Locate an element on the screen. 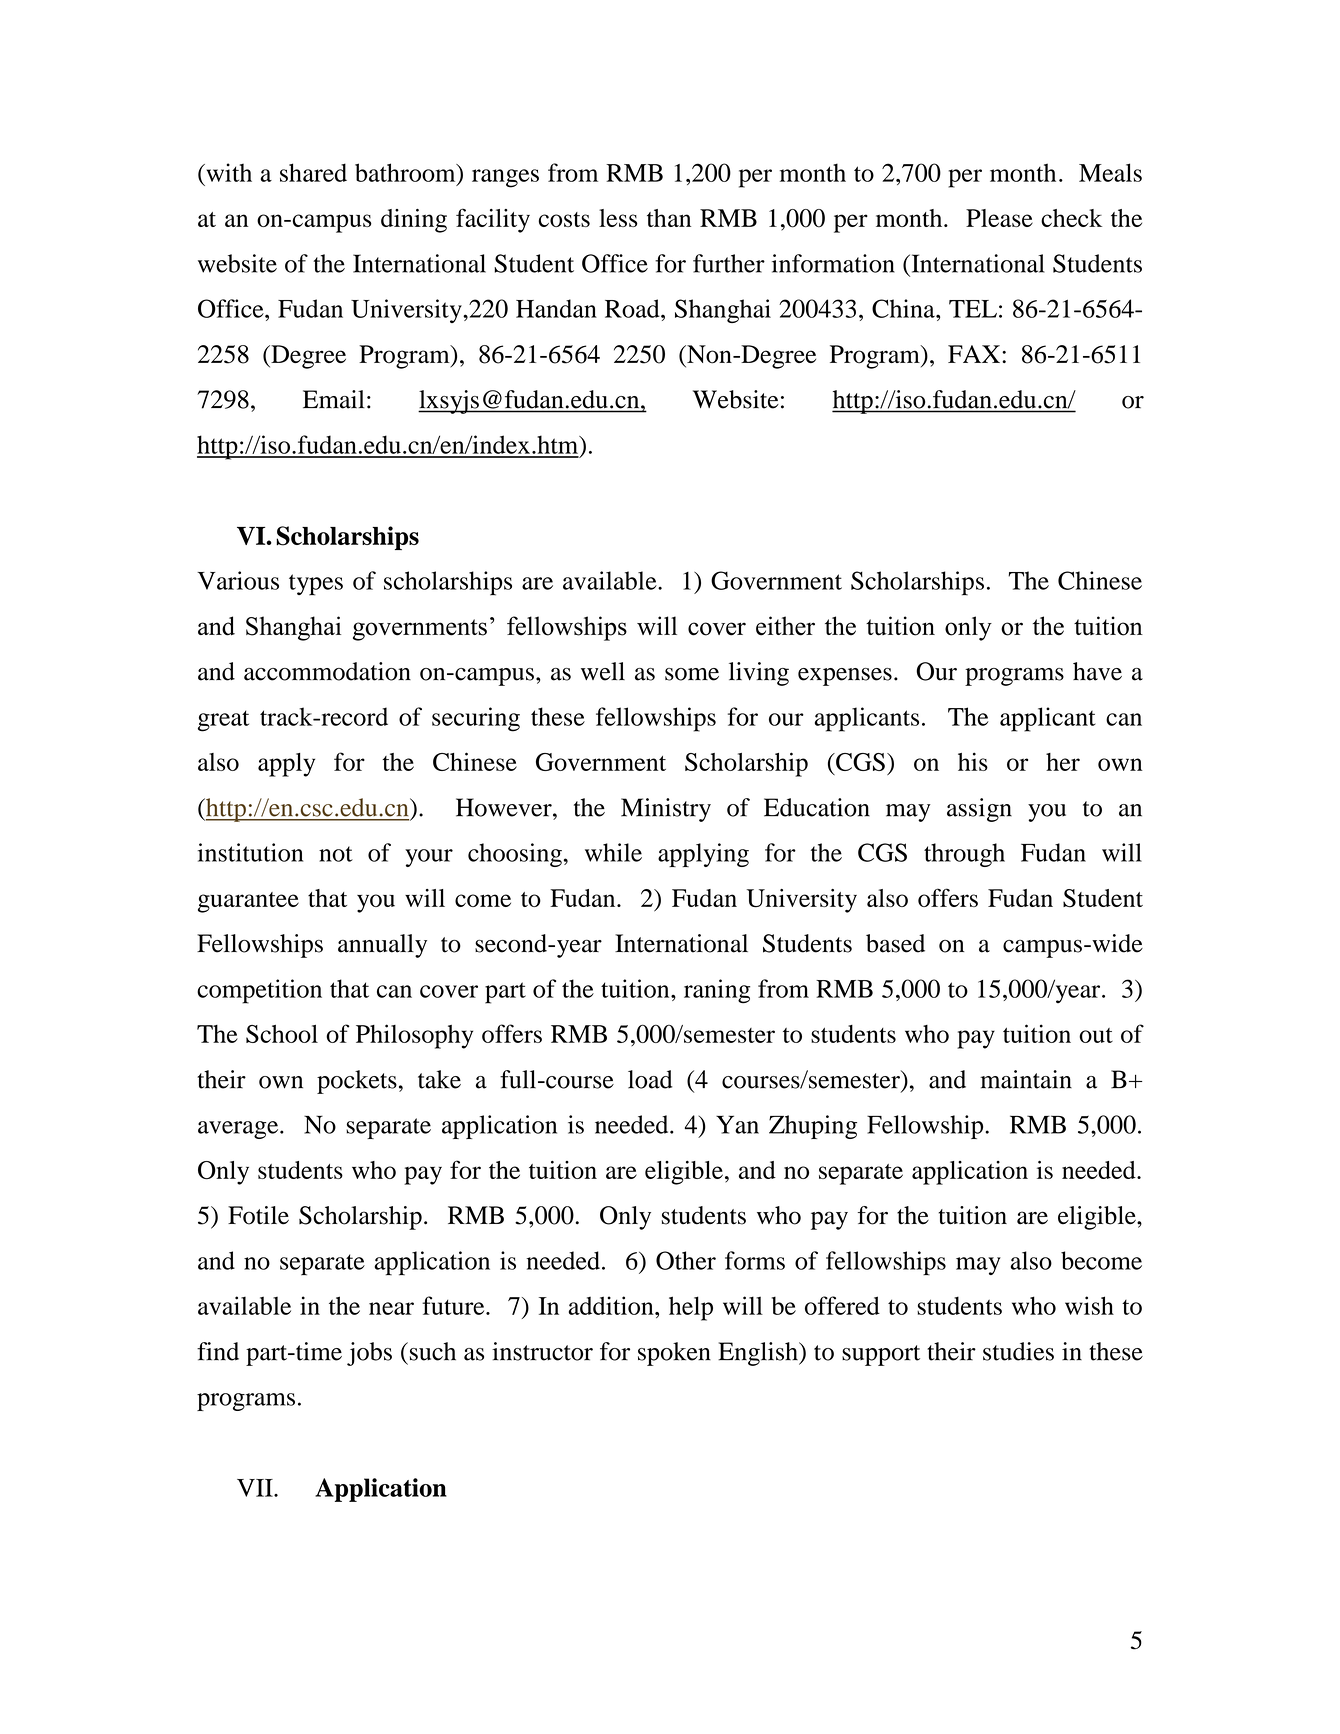 The height and width of the screenshot is (1734, 1340). maintain is located at coordinates (1026, 1079).
